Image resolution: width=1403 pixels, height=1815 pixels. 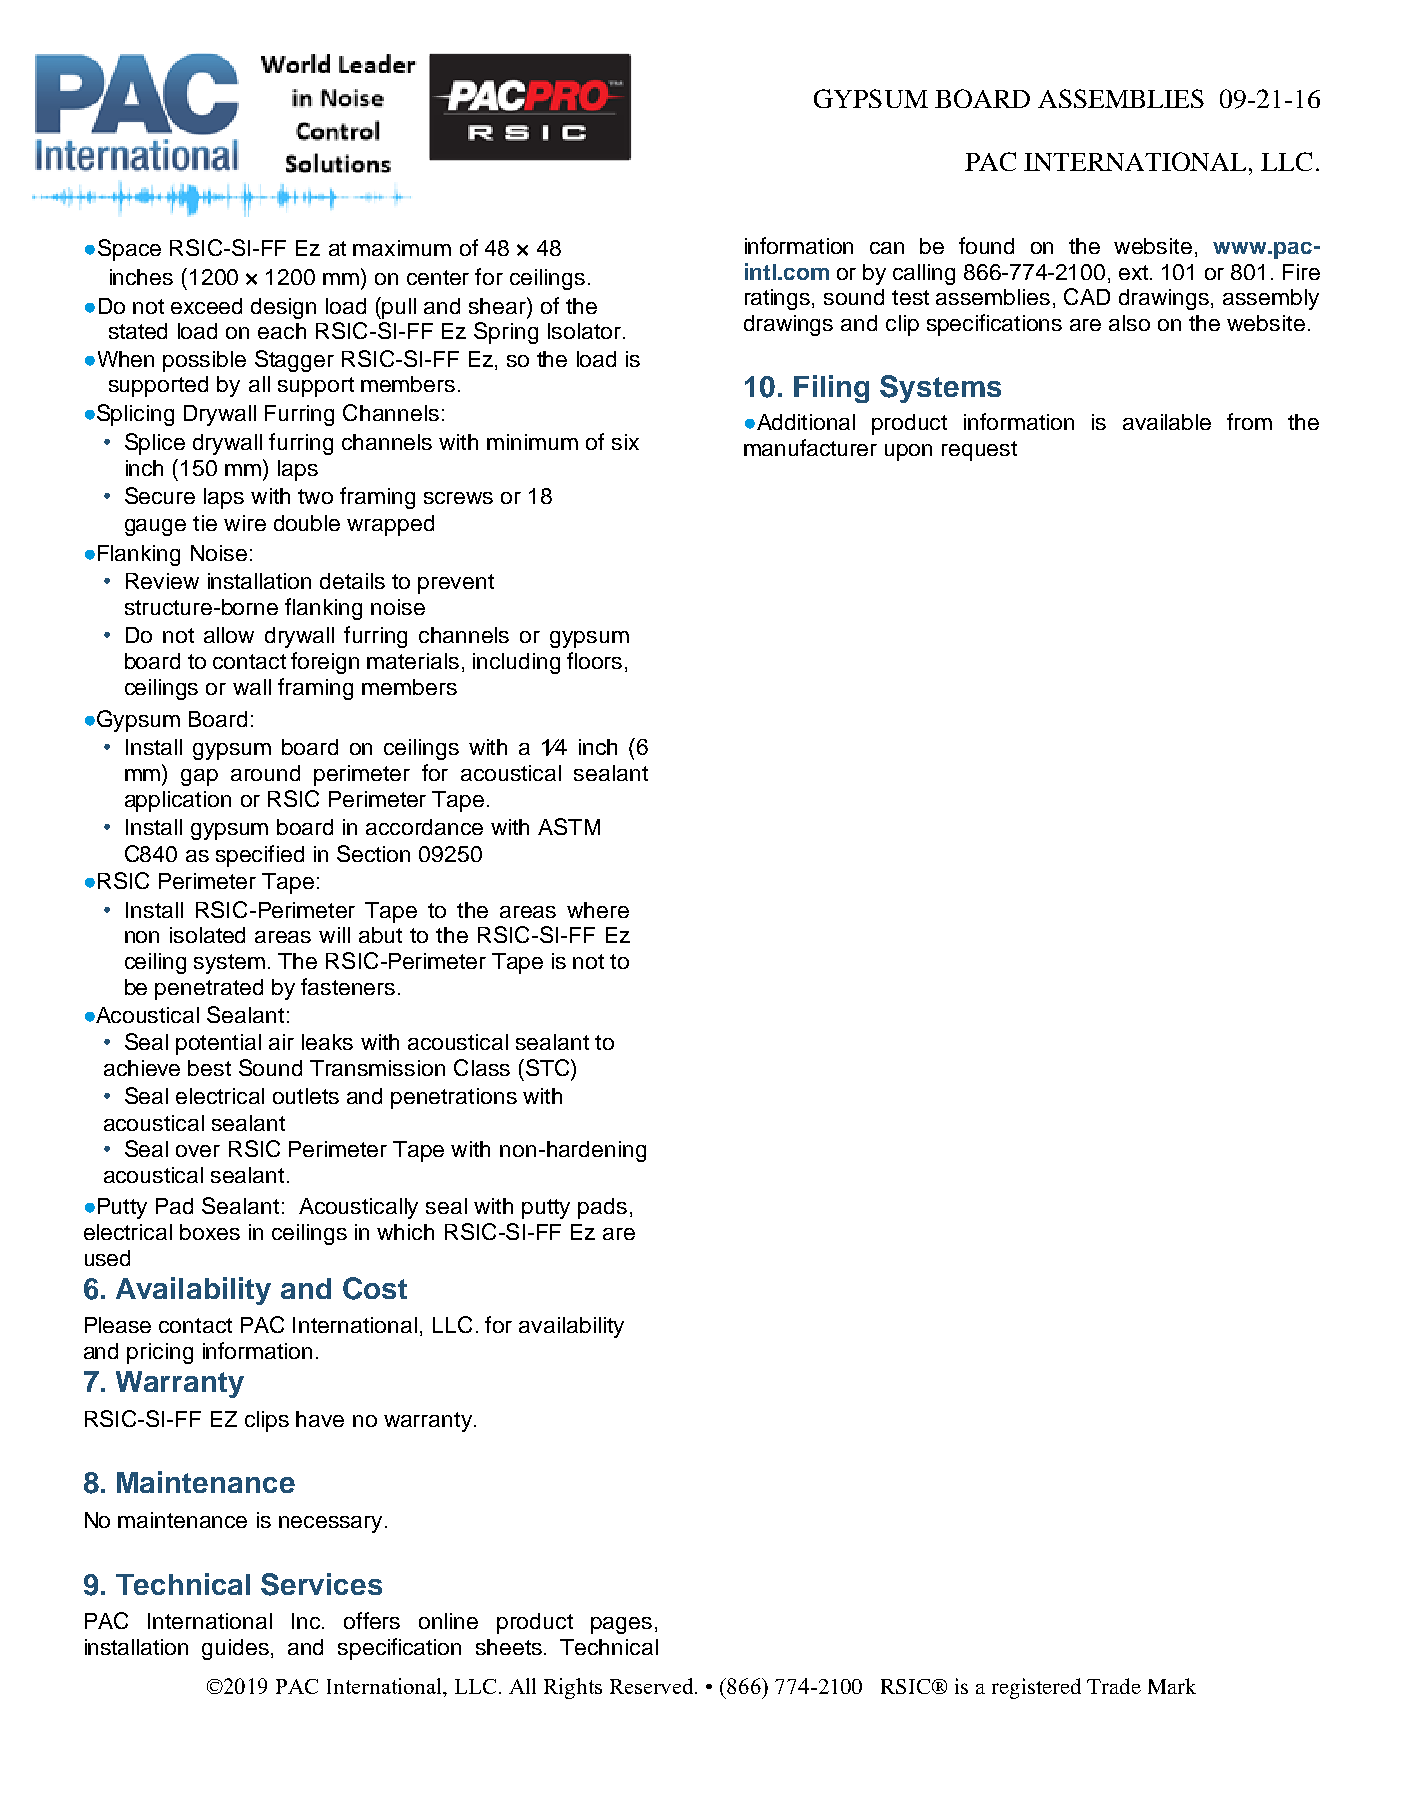 I want to click on where, so click(x=598, y=910).
